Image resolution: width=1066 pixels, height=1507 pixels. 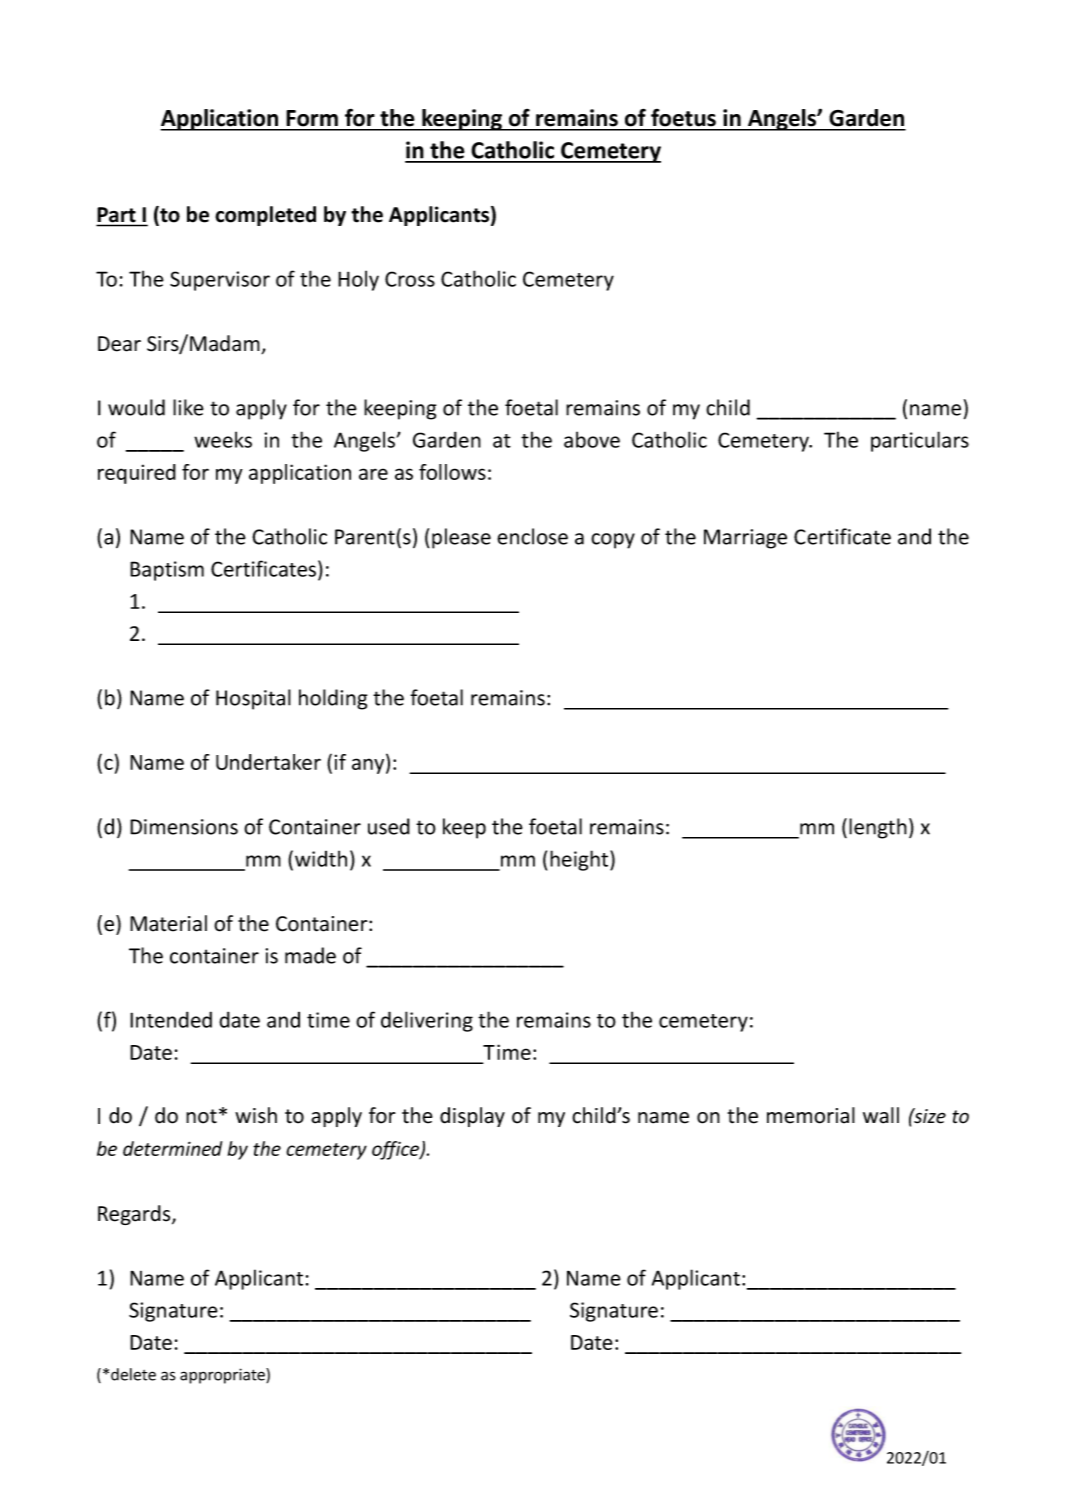 I want to click on enclose, so click(x=532, y=536).
